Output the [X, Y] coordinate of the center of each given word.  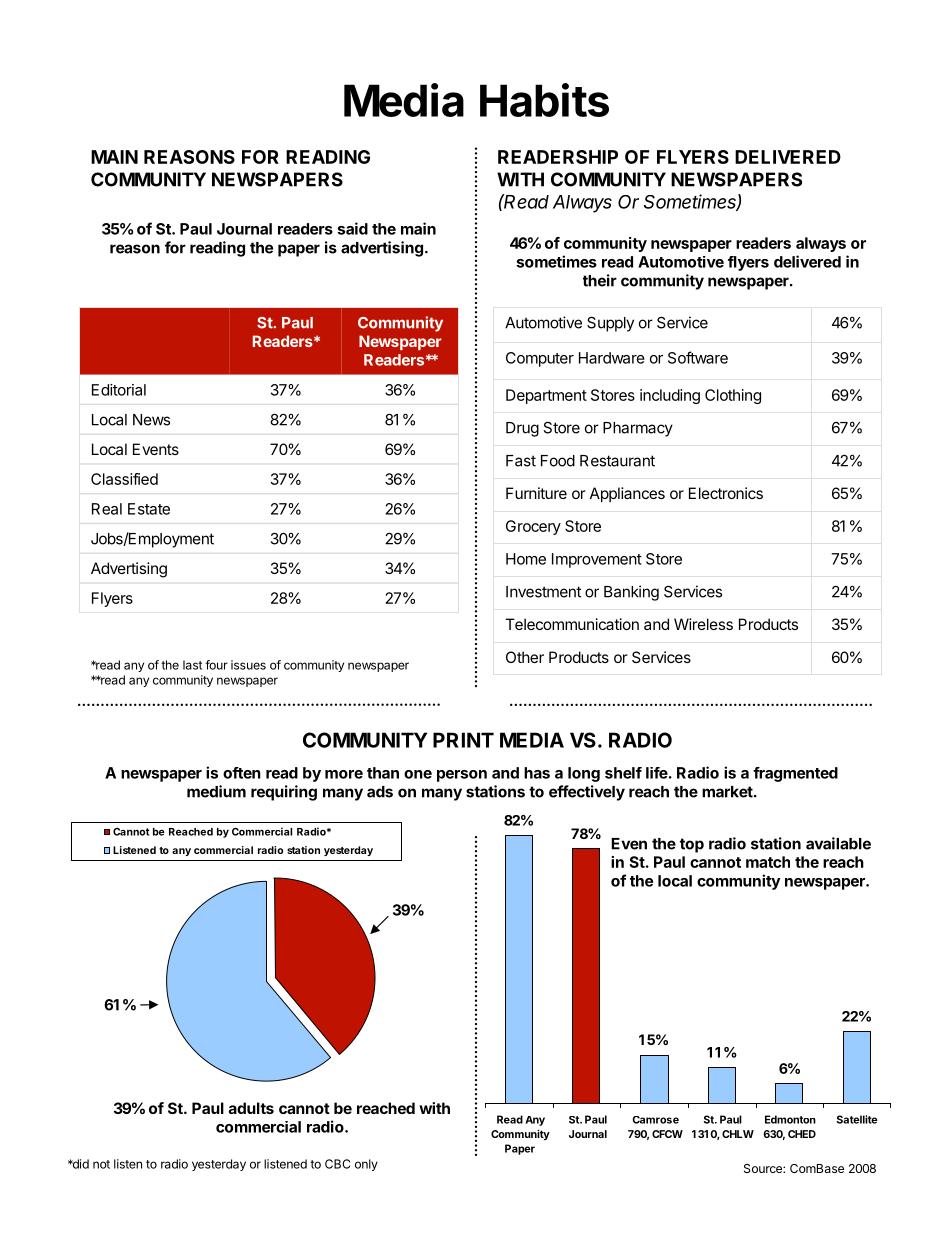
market [728, 792]
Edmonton [790, 1119]
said [352, 228]
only [366, 1165]
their [600, 280]
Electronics [726, 493]
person [462, 776]
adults [251, 1108]
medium [216, 791]
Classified [124, 479]
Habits [544, 100]
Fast [521, 461]
